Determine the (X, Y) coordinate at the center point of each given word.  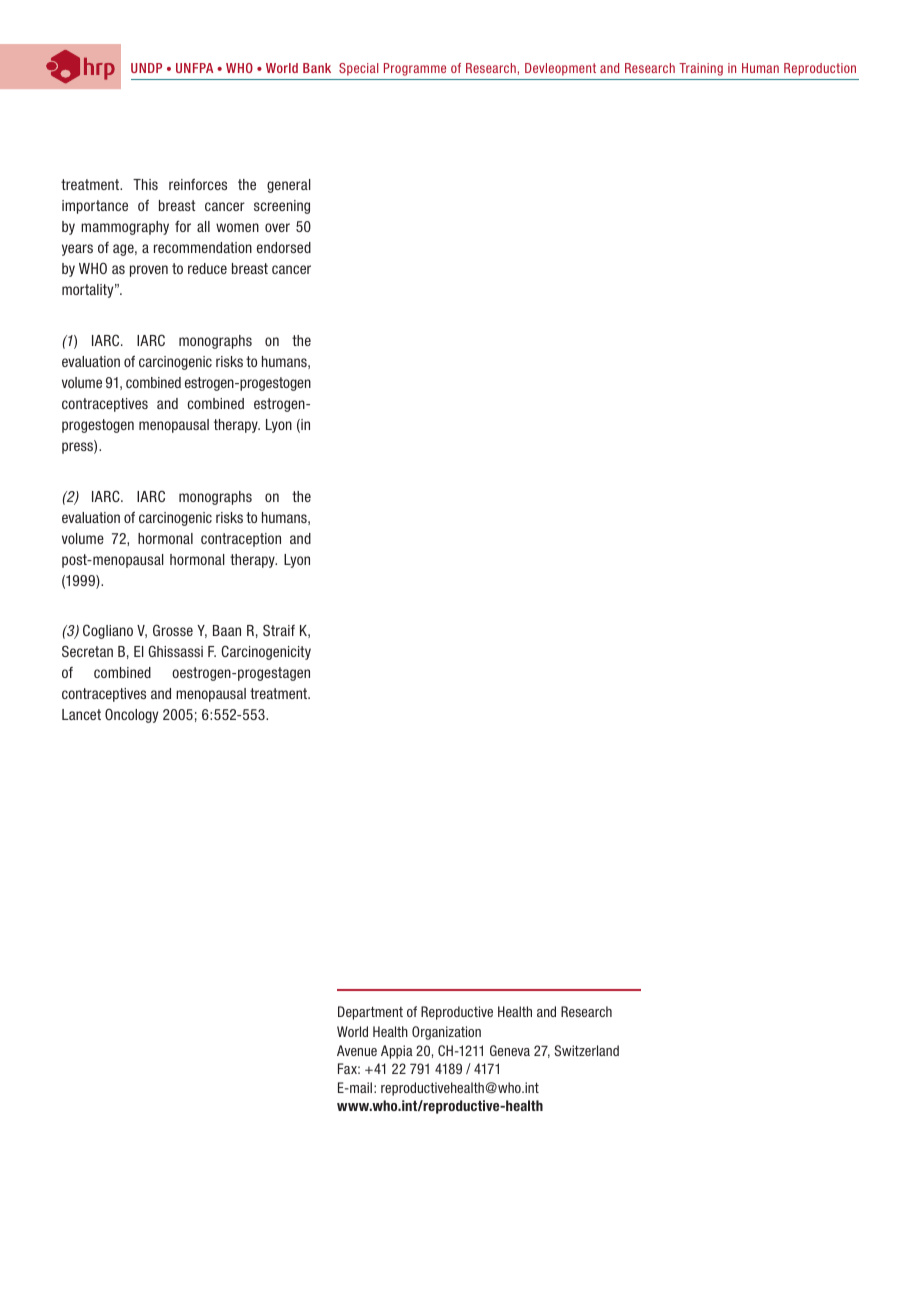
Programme (415, 69)
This (145, 184)
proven (149, 271)
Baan (227, 630)
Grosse (173, 630)
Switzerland (587, 1050)
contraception (241, 540)
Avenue (357, 1050)
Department (370, 1013)
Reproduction (820, 69)
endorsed (284, 247)
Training (701, 69)
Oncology (131, 715)
